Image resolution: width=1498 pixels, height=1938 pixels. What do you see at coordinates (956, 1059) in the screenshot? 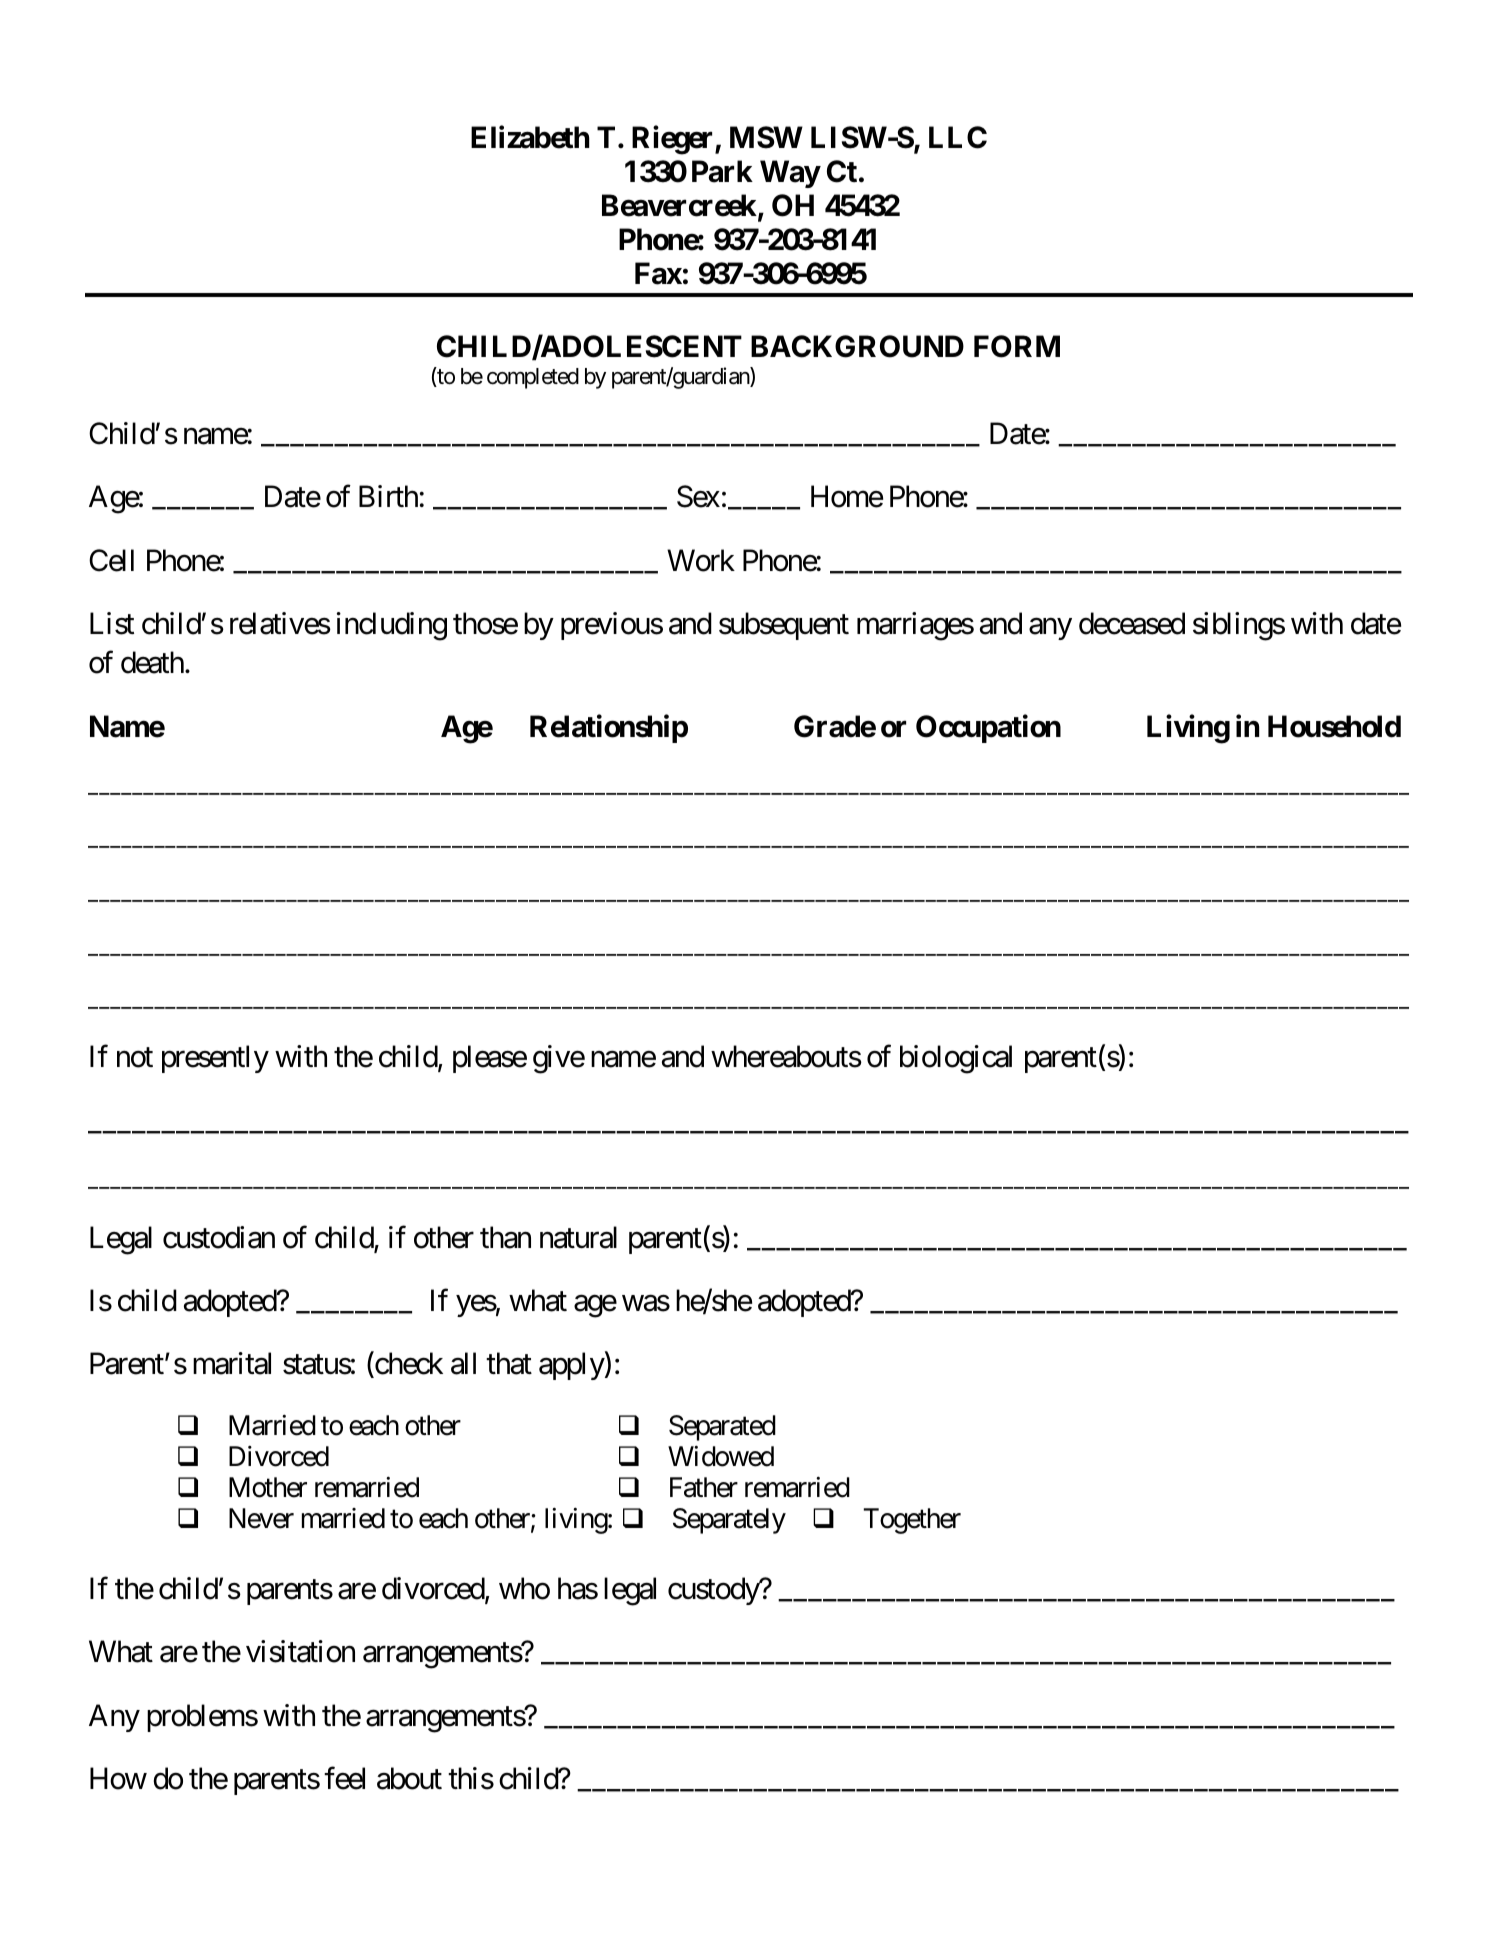
I see `biological` at bounding box center [956, 1059].
